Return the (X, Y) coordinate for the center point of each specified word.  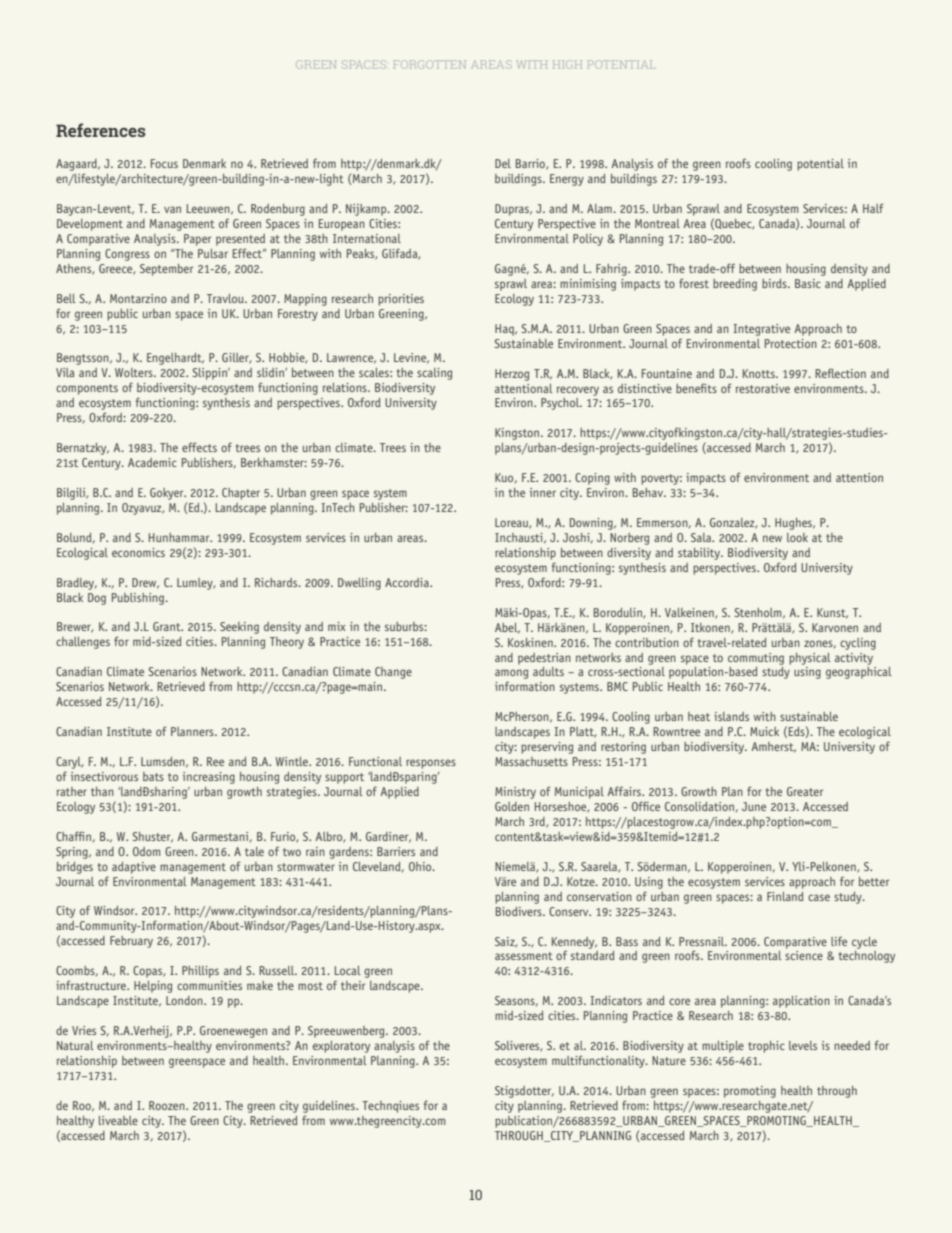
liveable (118, 1120)
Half (873, 208)
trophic (766, 1047)
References (101, 130)
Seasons (516, 1001)
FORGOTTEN (430, 64)
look (797, 537)
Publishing (139, 599)
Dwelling (359, 584)
